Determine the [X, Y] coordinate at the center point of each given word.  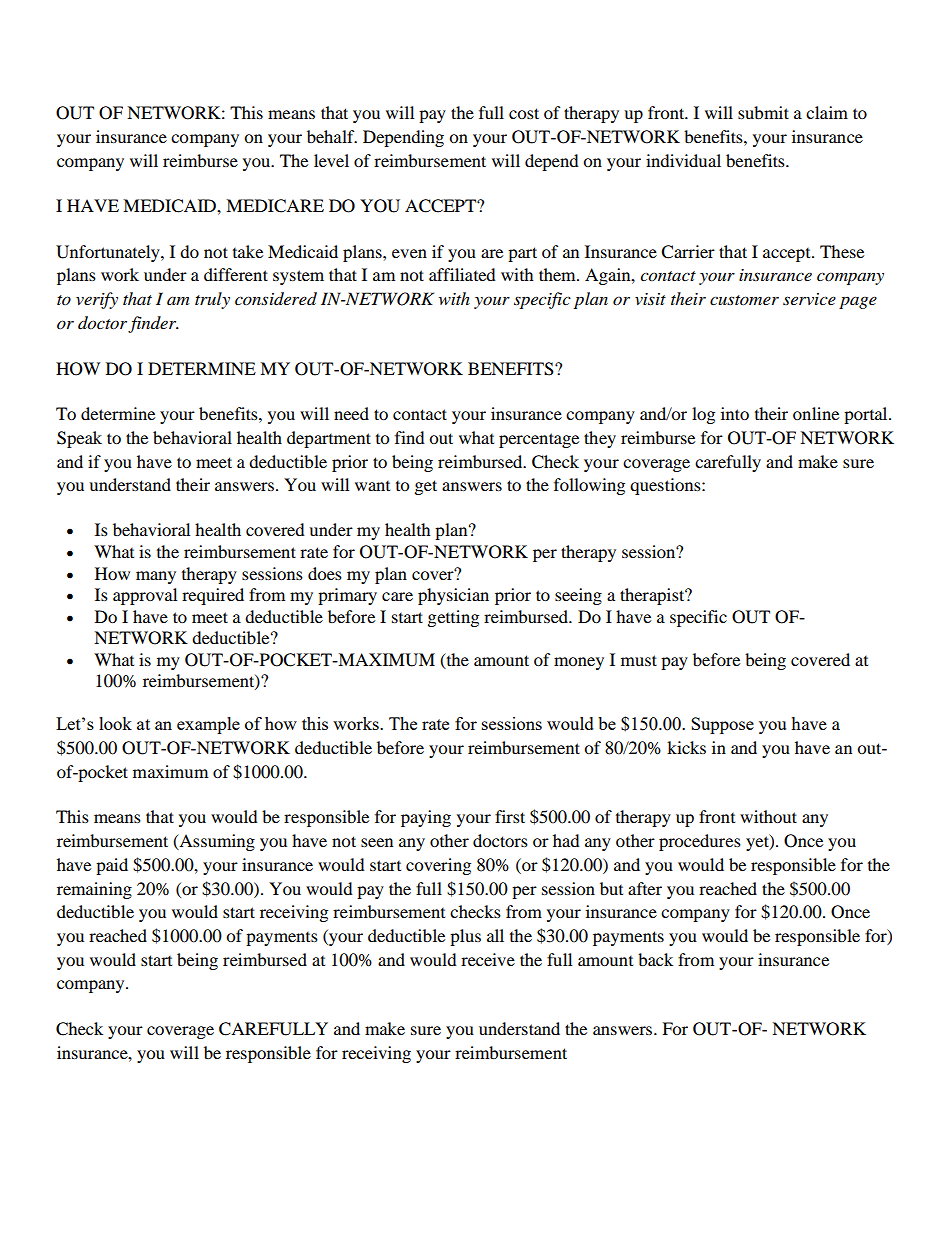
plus [465, 937]
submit [763, 112]
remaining [94, 890]
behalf [332, 136]
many [156, 577]
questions [666, 486]
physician [453, 596]
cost [524, 113]
